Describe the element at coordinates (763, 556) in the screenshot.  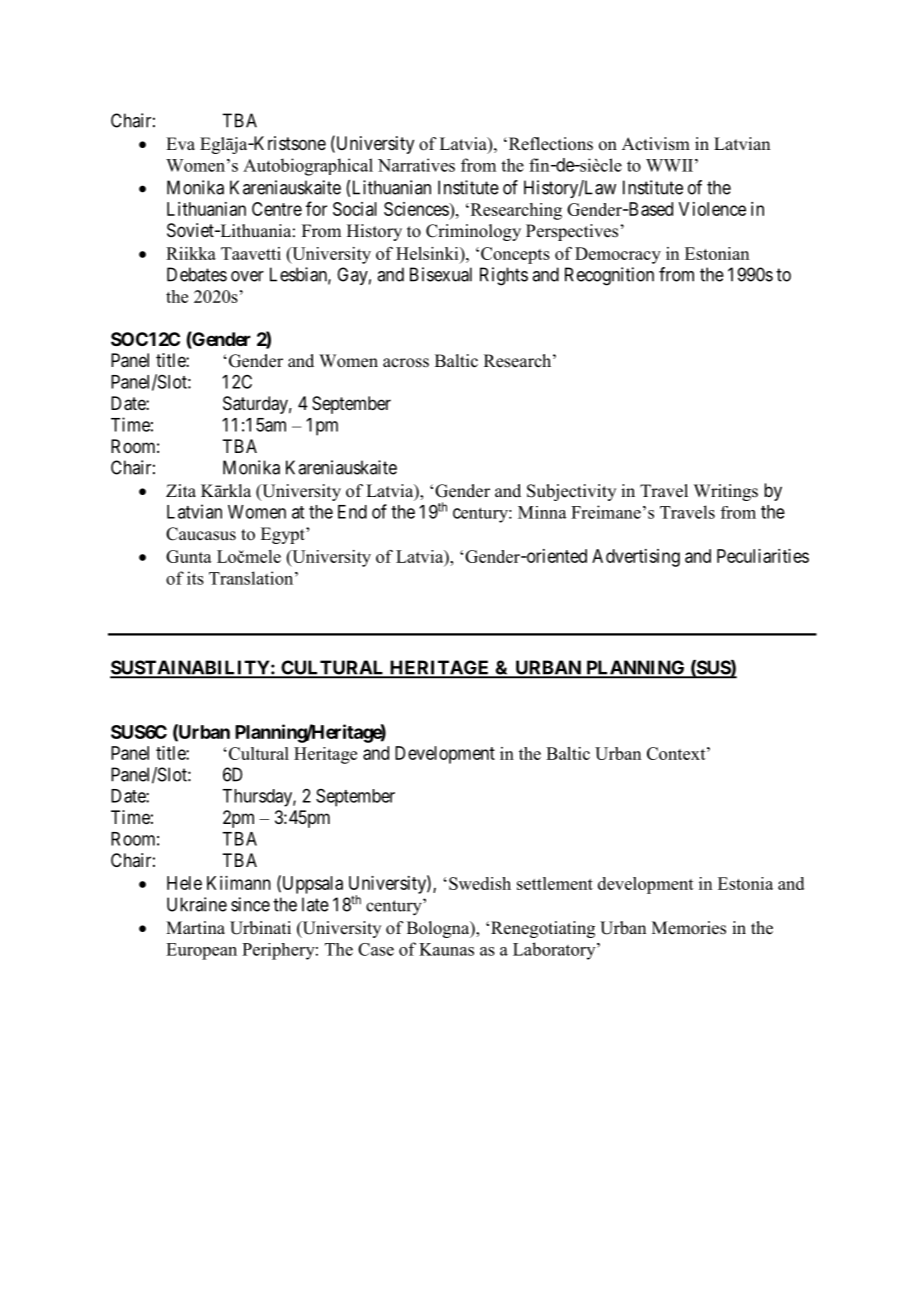
I see `Peculiarities` at that location.
